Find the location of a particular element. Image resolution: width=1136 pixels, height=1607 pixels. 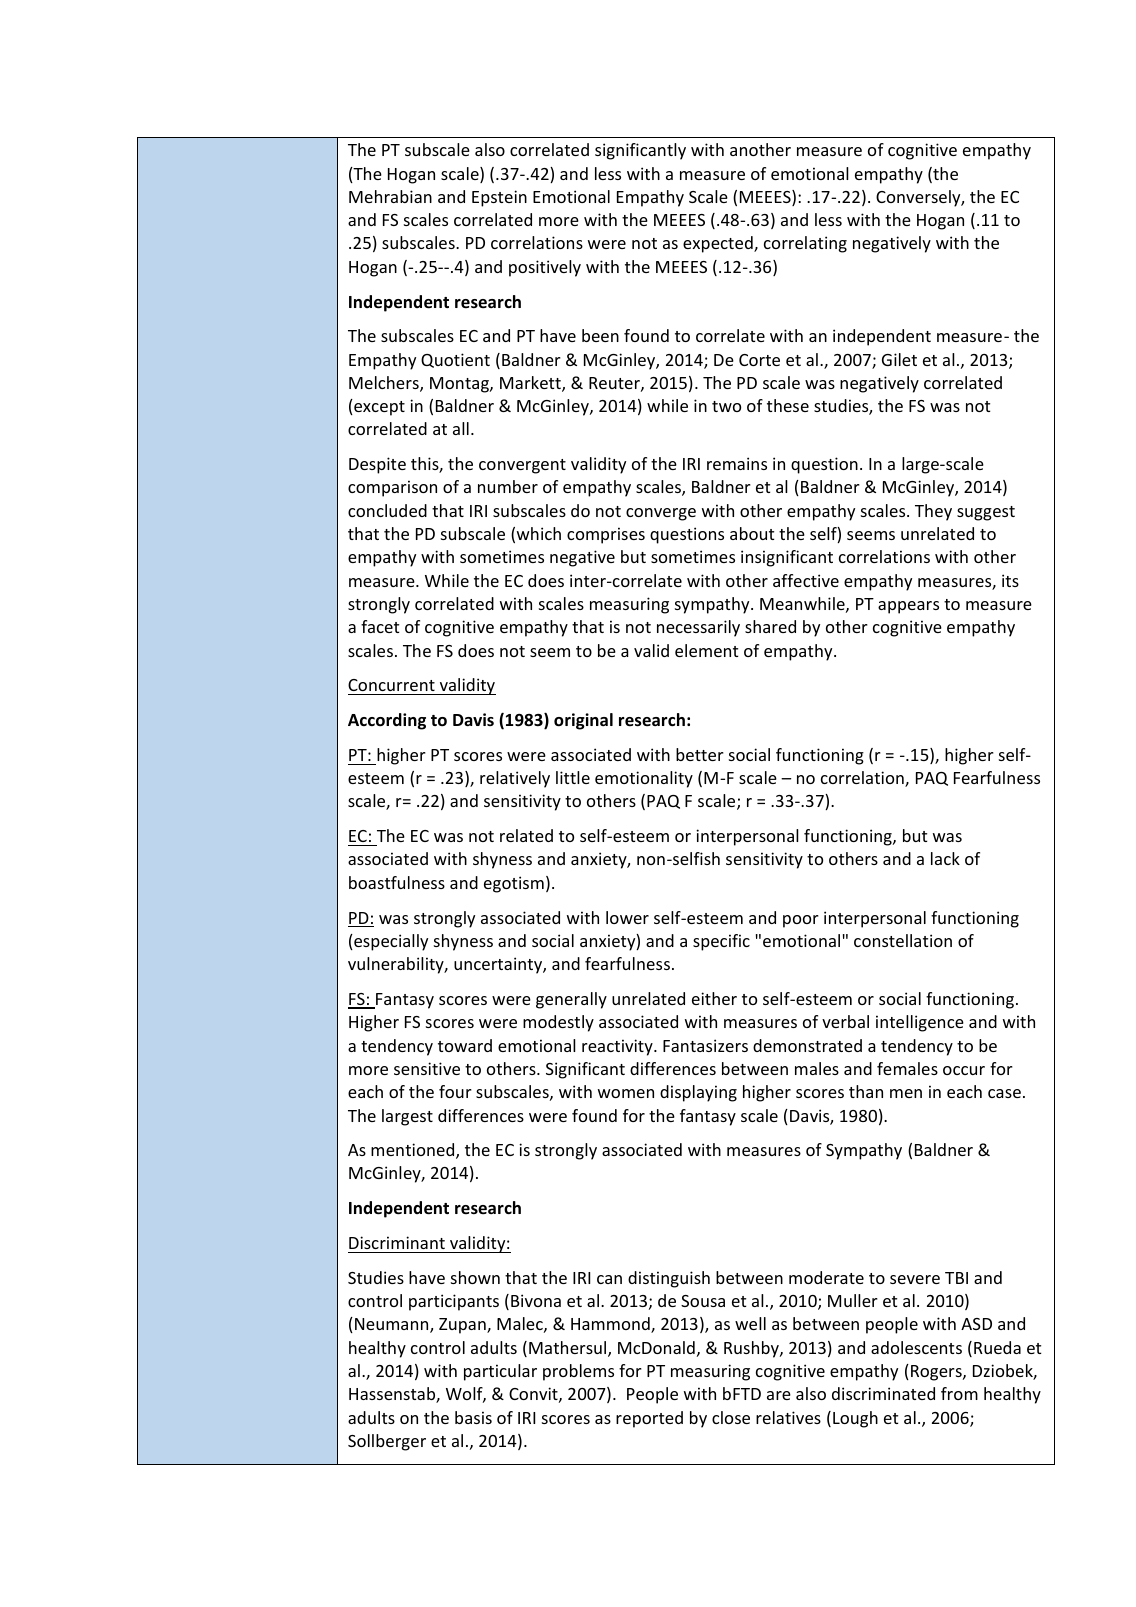

close is located at coordinates (731, 1417).
